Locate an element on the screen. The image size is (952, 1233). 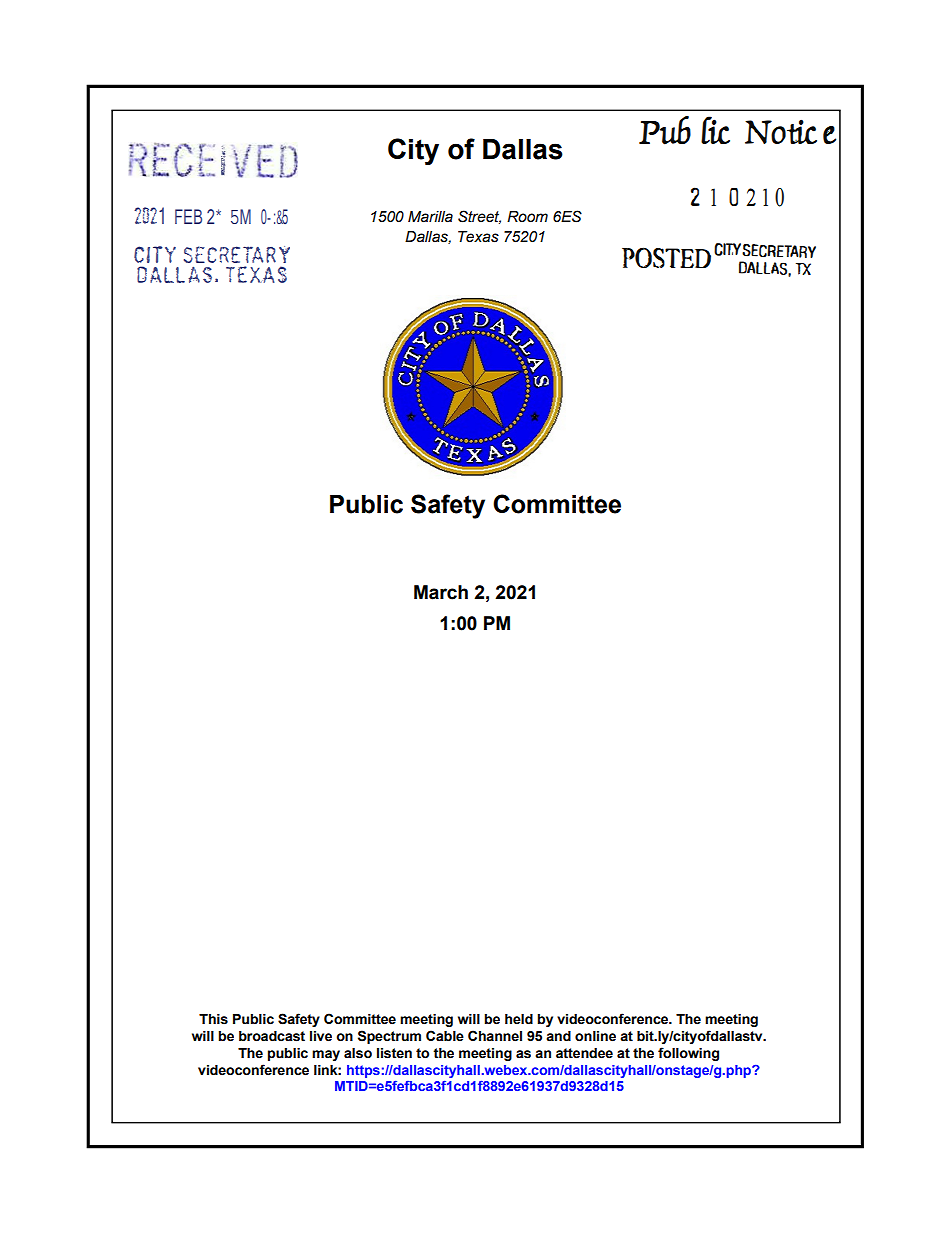
fic is located at coordinates (715, 130).
